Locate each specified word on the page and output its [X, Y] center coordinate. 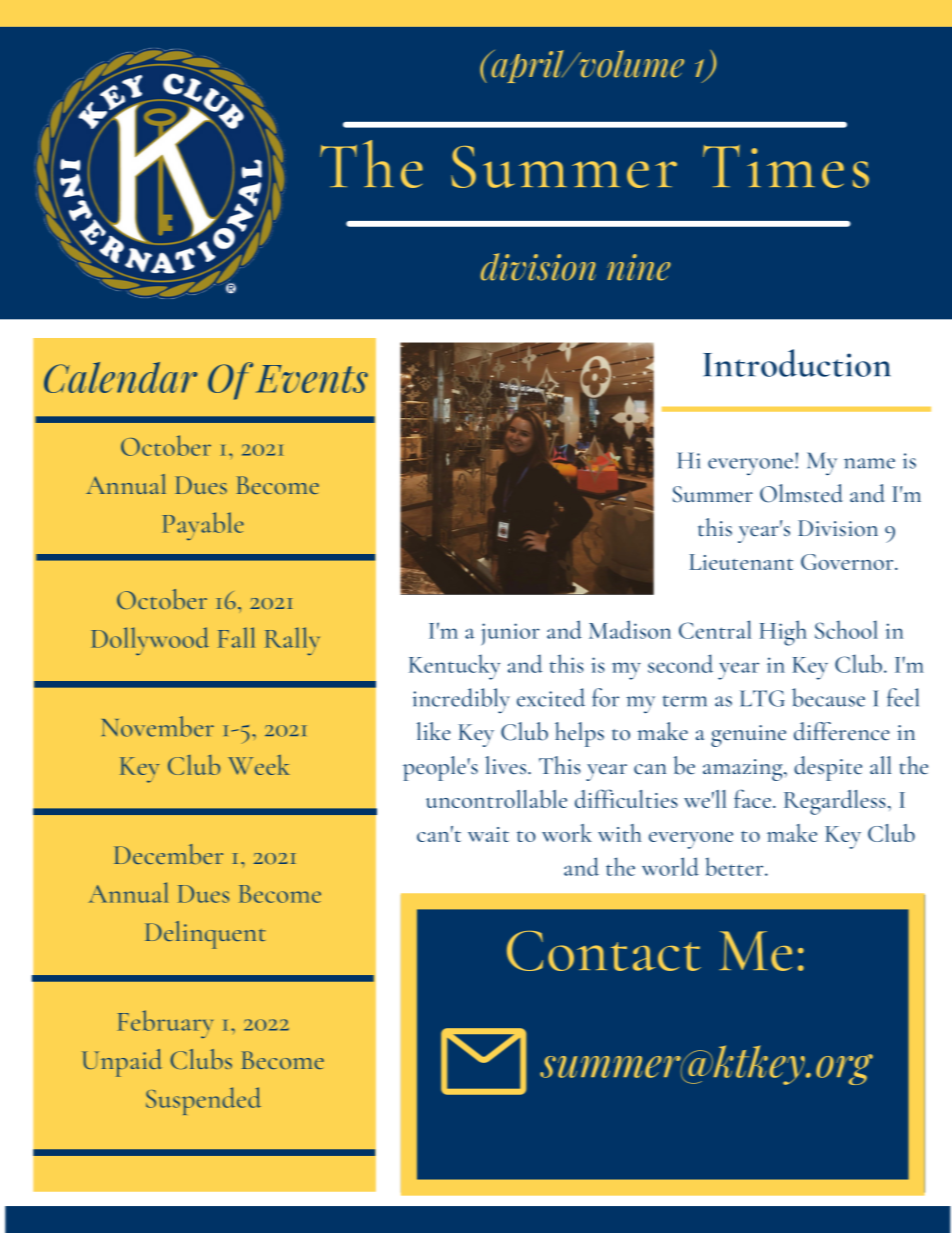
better [736, 866]
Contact [604, 951]
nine [639, 267]
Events [312, 379]
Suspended [203, 1101]
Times [786, 166]
